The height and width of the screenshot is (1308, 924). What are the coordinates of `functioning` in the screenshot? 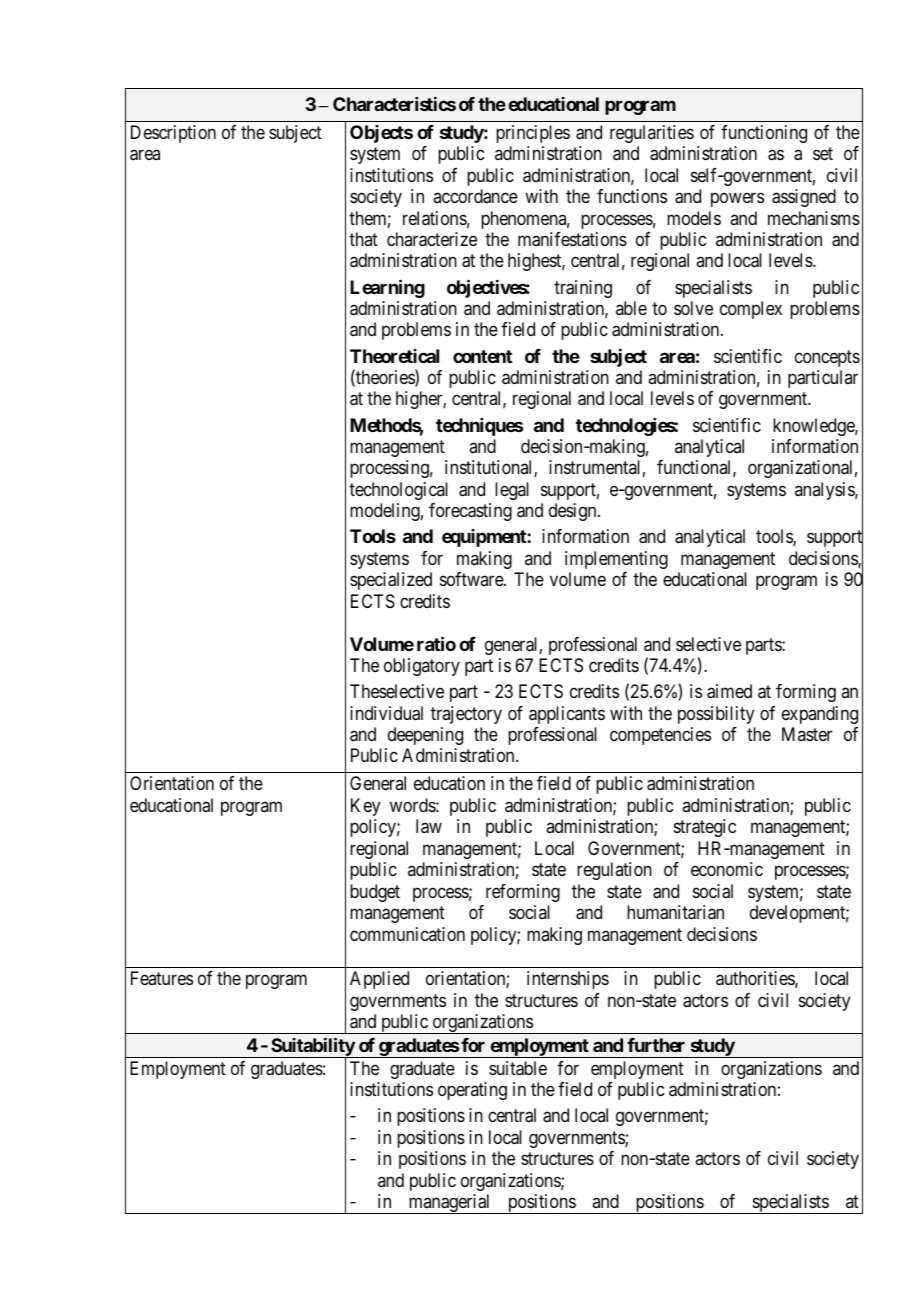 It's located at (764, 134).
